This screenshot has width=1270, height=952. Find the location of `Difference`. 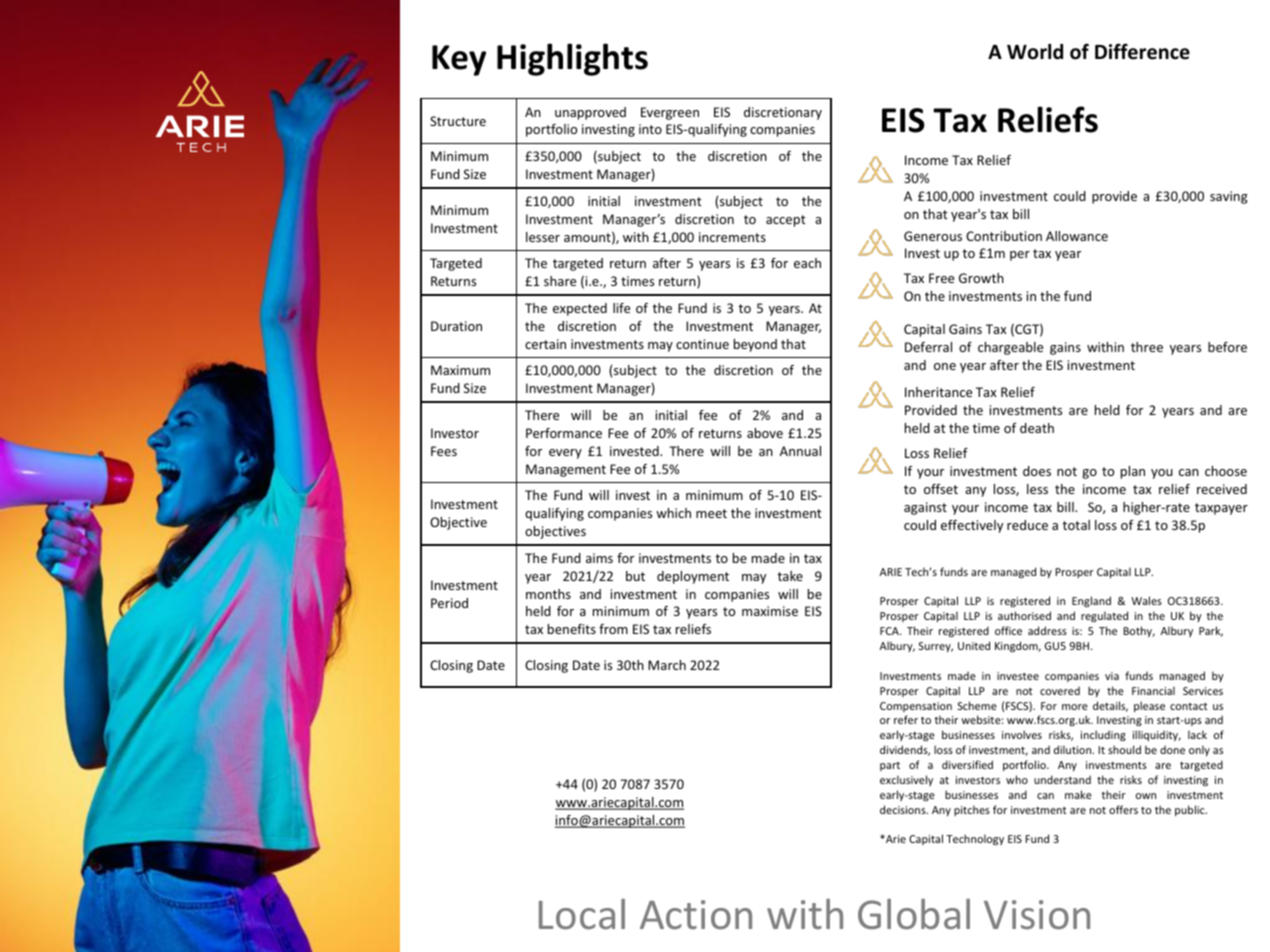

Difference is located at coordinates (1142, 51).
